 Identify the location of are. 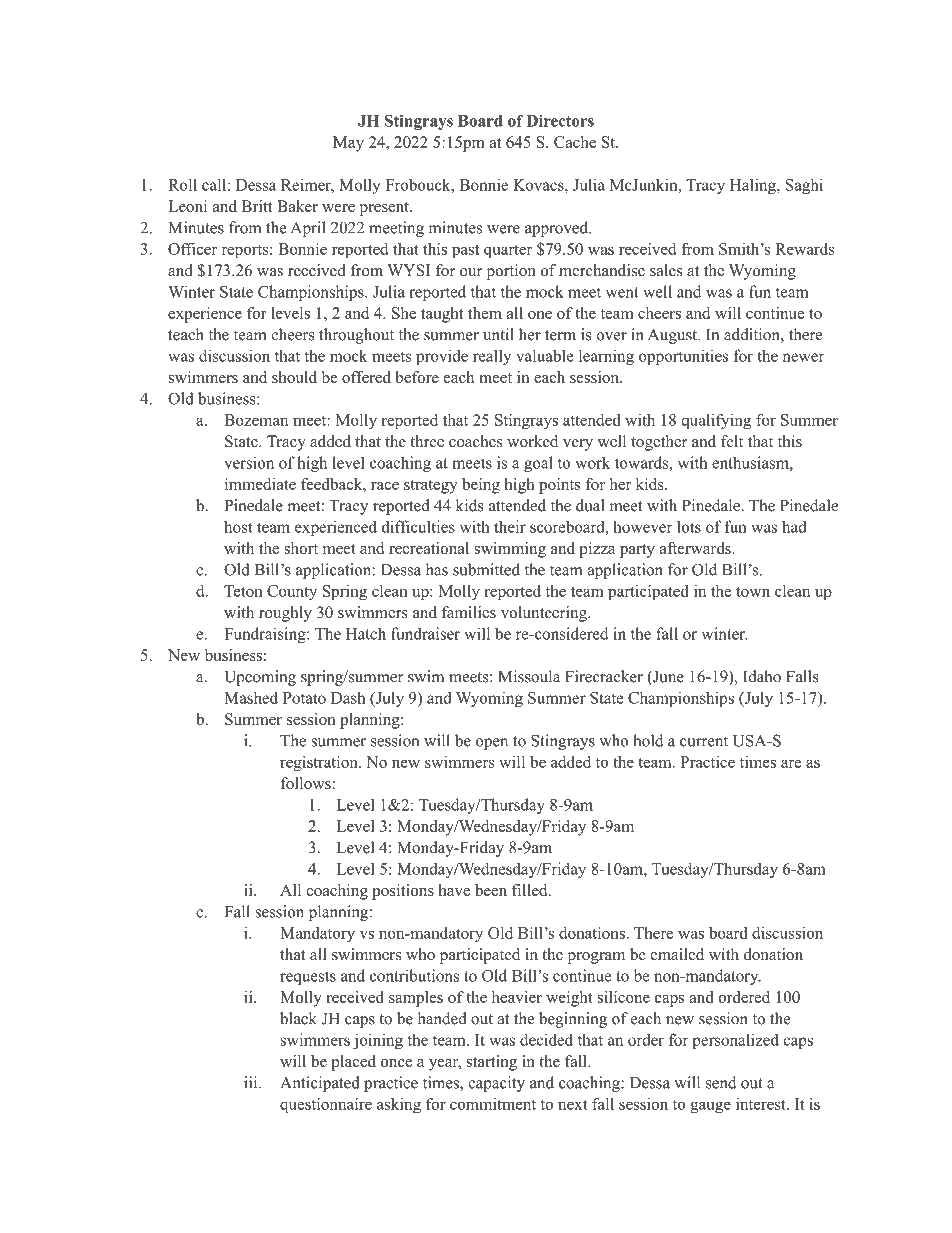
(791, 763).
